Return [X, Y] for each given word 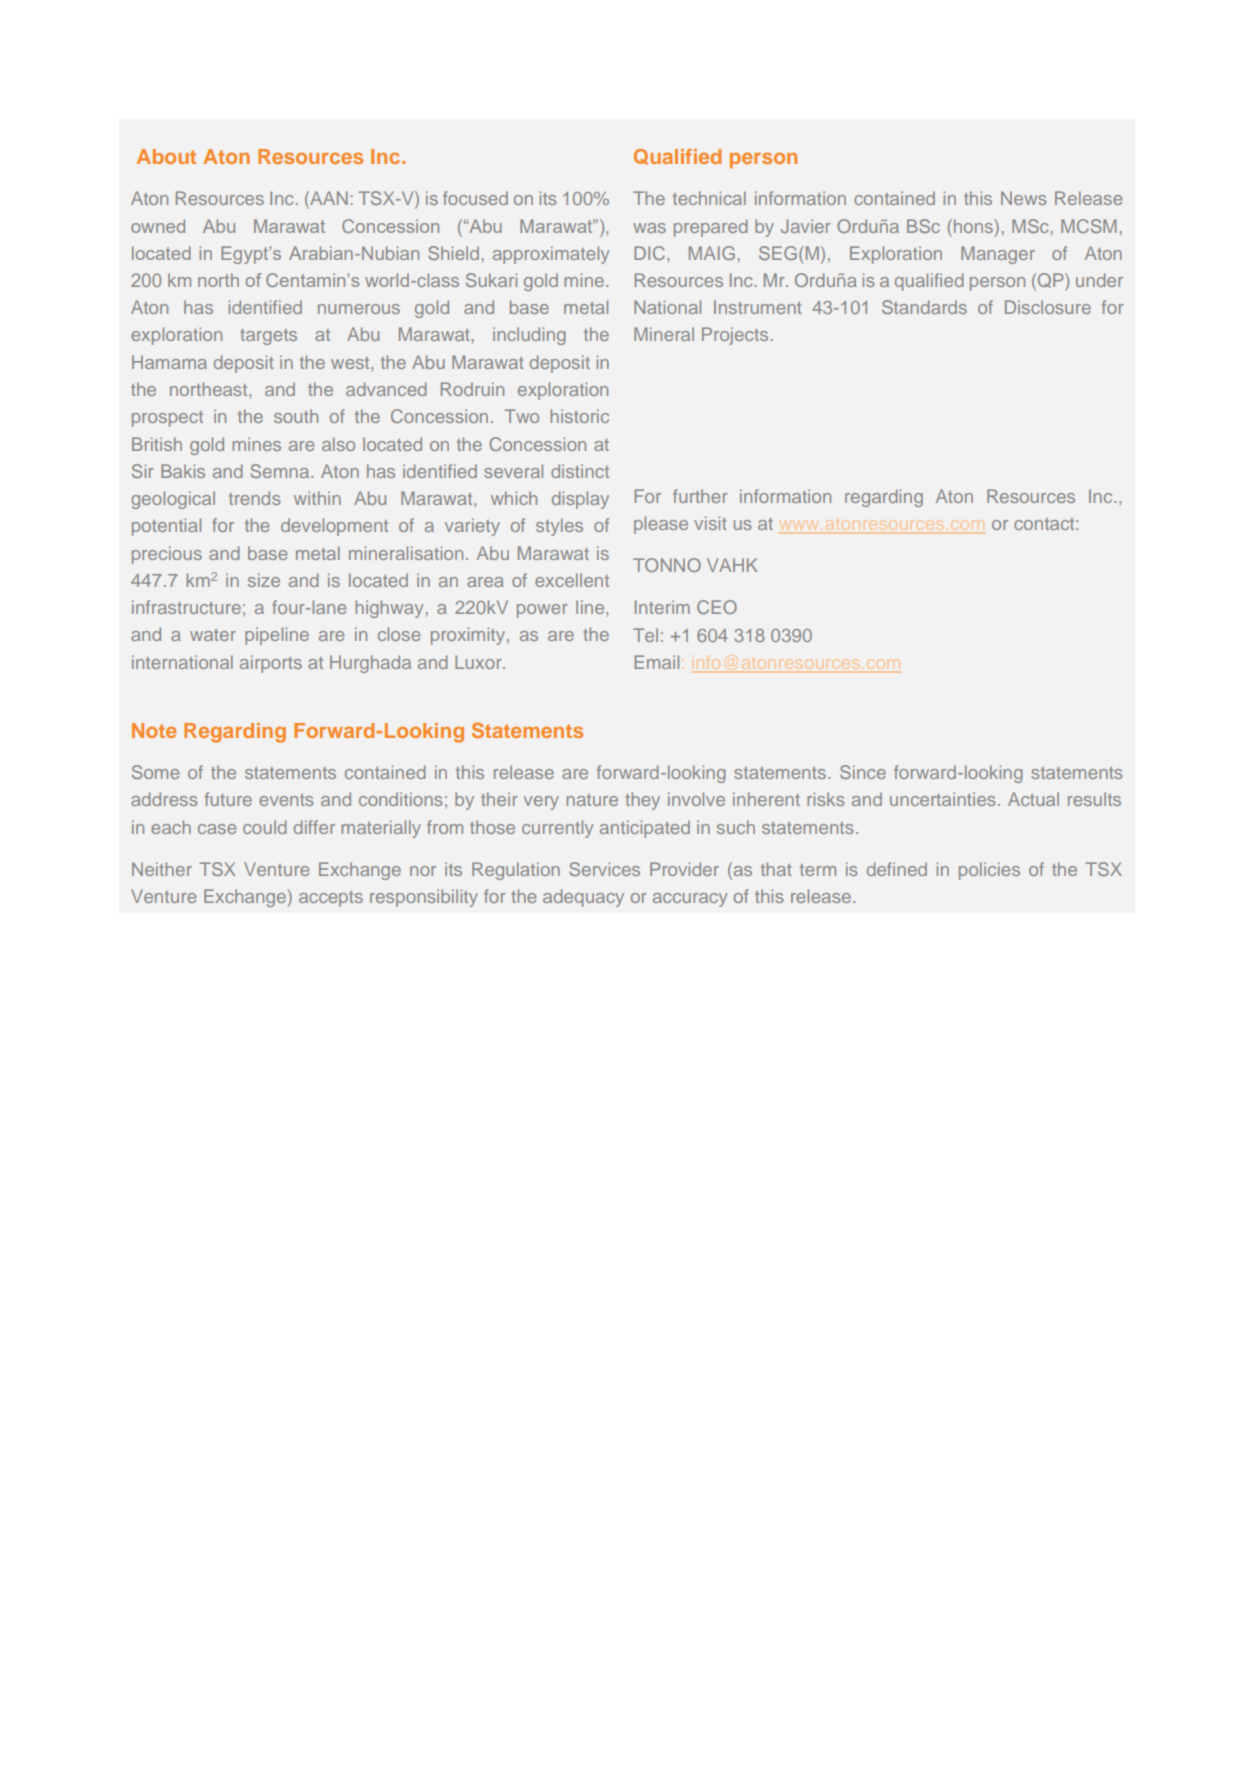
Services [604, 869]
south [296, 416]
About [166, 156]
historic [579, 416]
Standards [924, 307]
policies [989, 871]
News [1024, 198]
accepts [331, 899]
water [213, 635]
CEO [717, 607]
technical [709, 198]
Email [657, 662]
